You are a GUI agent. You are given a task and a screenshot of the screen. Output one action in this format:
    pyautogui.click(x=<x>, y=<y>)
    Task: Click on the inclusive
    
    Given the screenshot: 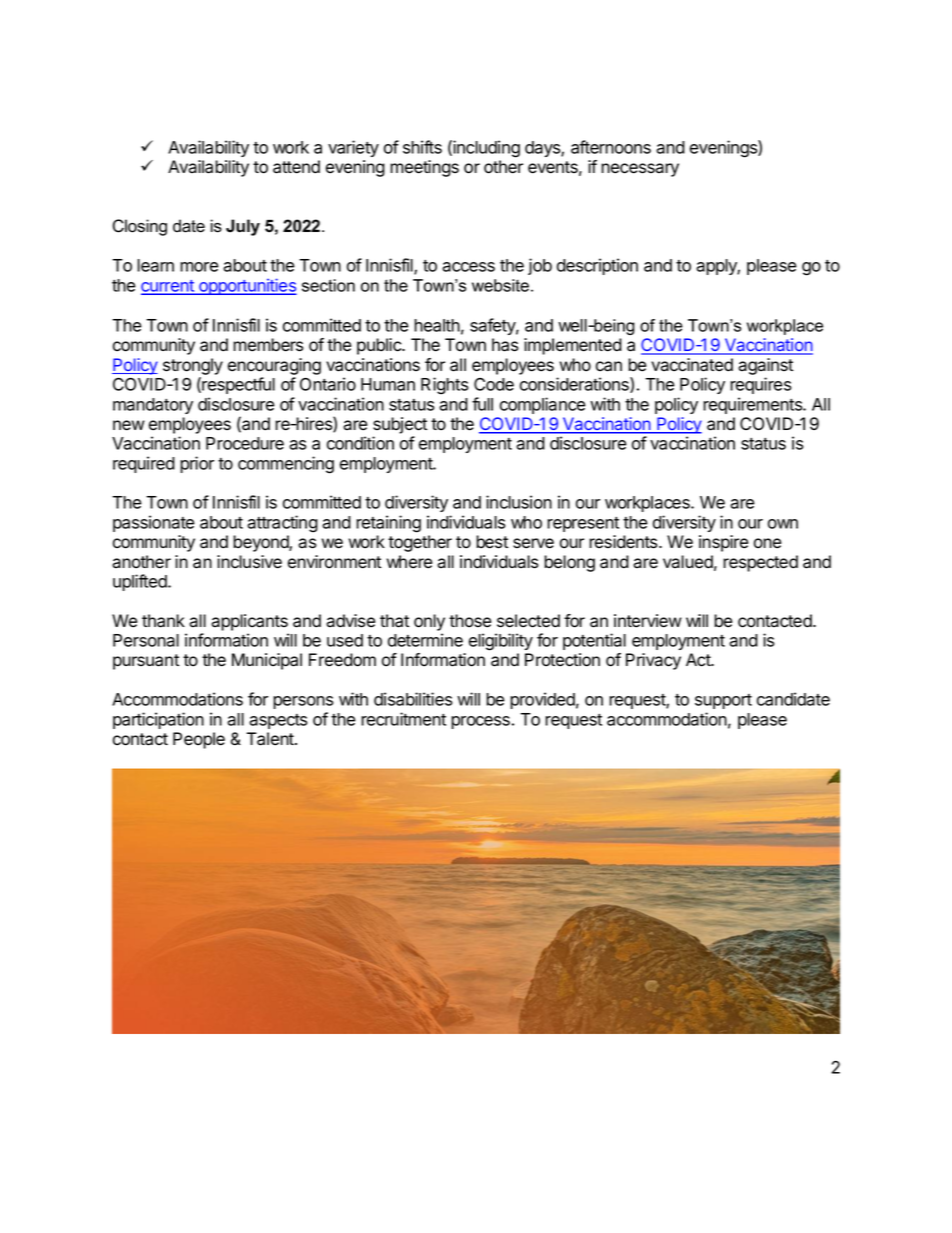 What is the action you would take?
    pyautogui.click(x=249, y=562)
